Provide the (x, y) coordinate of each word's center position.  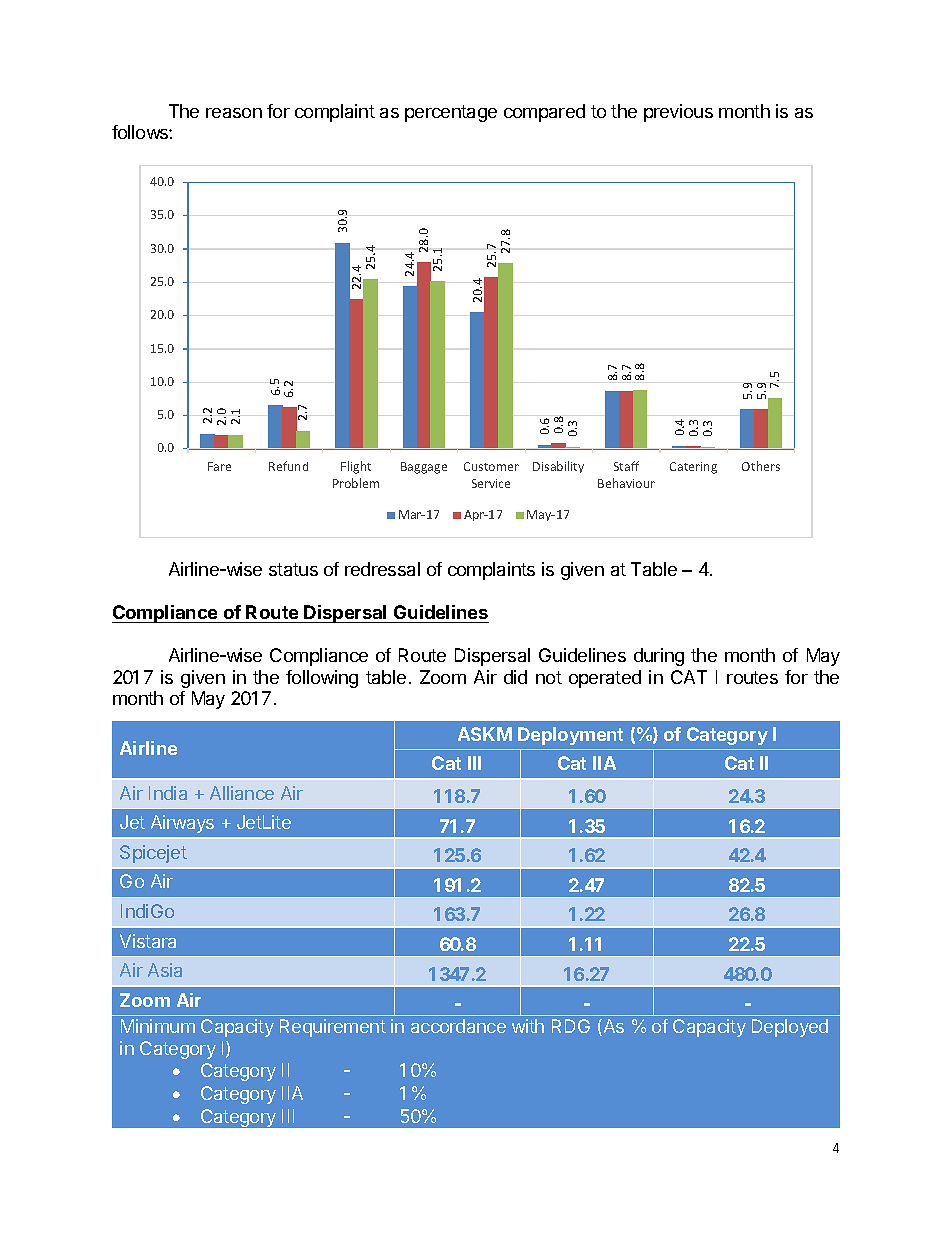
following (322, 679)
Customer (491, 466)
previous (678, 113)
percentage (451, 113)
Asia (165, 970)
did (515, 677)
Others (761, 466)
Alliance (242, 793)
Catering (693, 468)
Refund (288, 466)
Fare (219, 466)
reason (234, 113)
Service (491, 483)
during (659, 657)
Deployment (570, 736)
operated (605, 679)
